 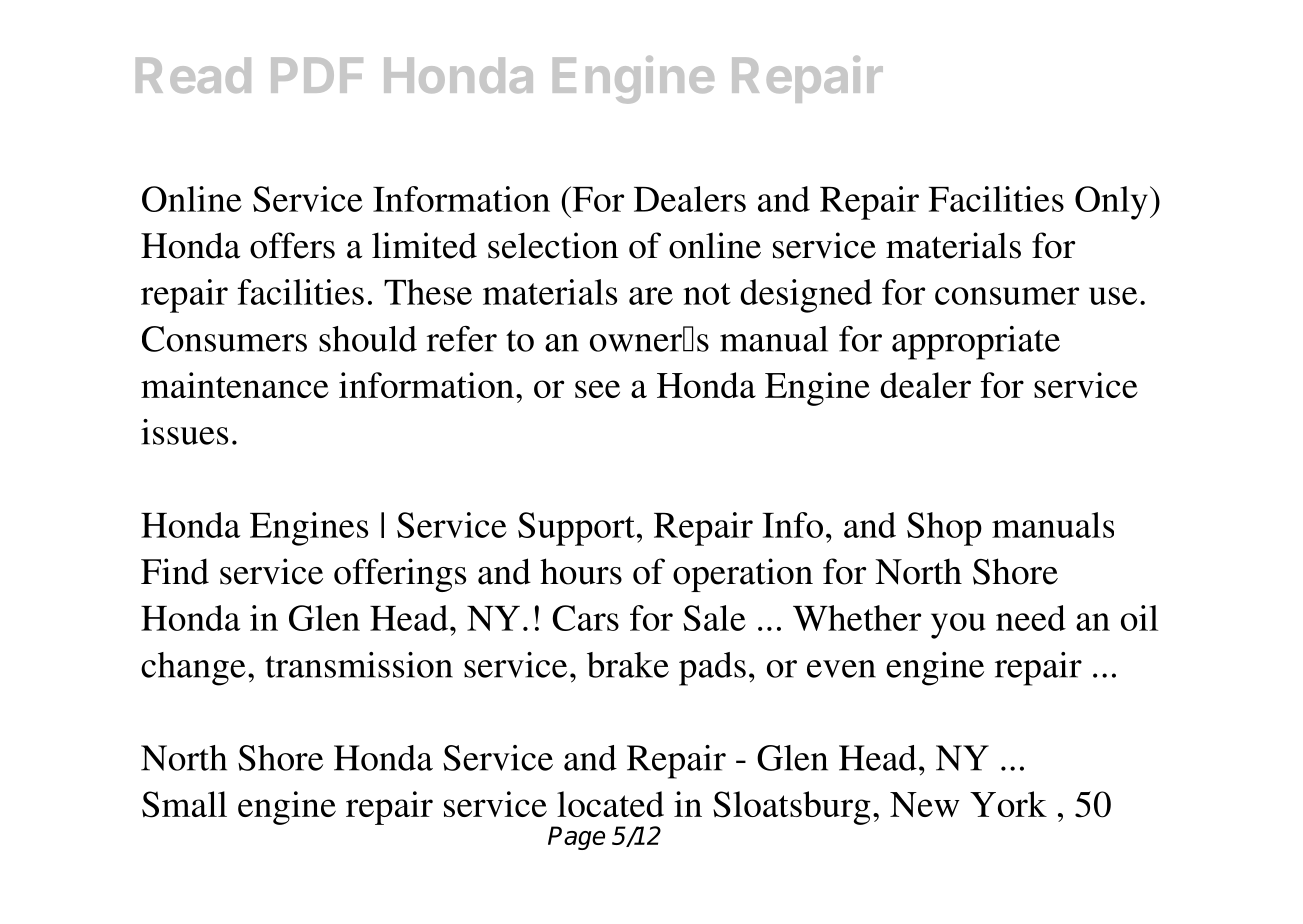 What do you see at coordinates (597, 389) in the screenshot?
I see `see` at bounding box center [597, 389].
